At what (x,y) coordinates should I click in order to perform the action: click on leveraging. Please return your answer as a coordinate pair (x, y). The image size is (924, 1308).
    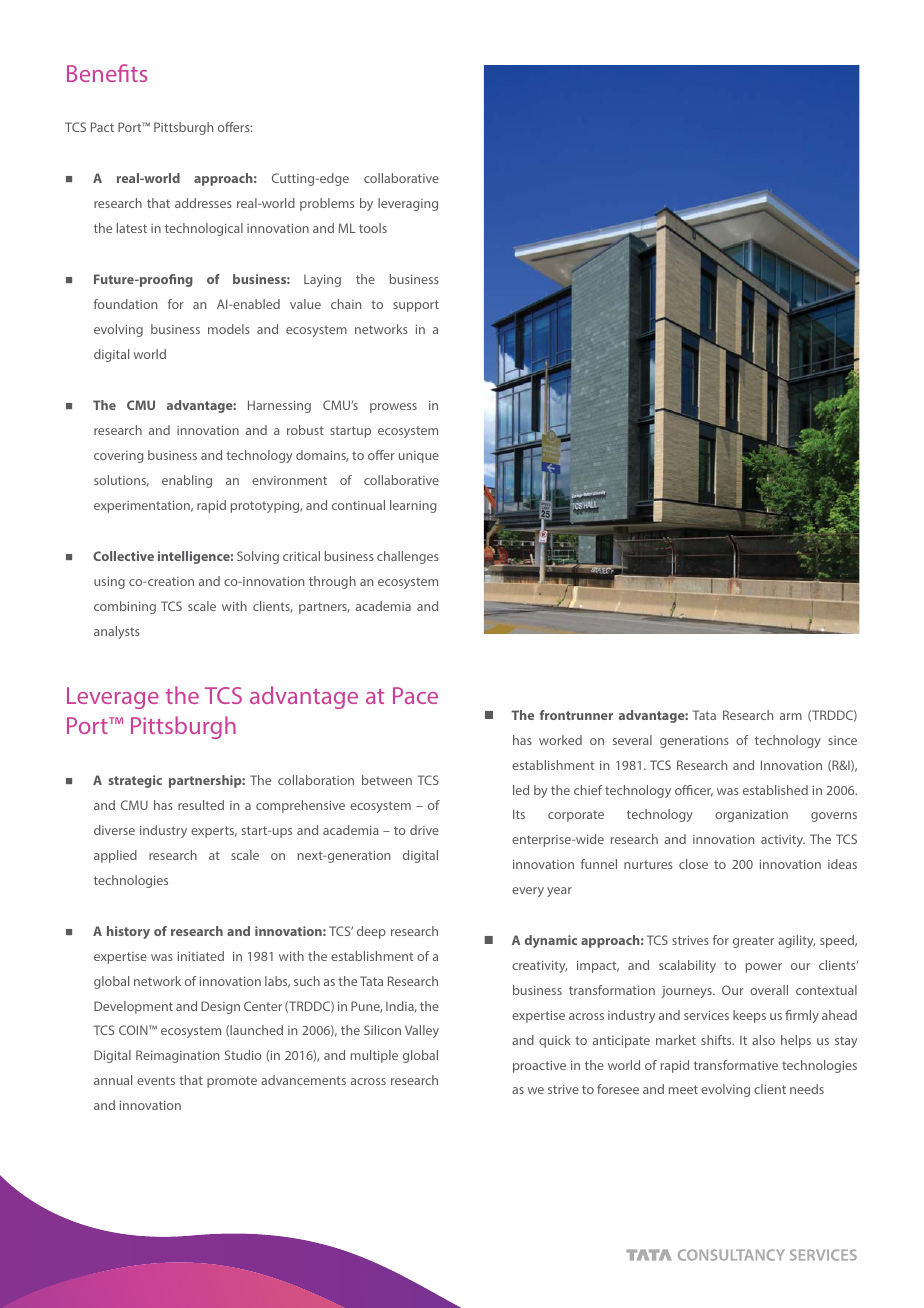
    Looking at the image, I should click on (408, 204).
